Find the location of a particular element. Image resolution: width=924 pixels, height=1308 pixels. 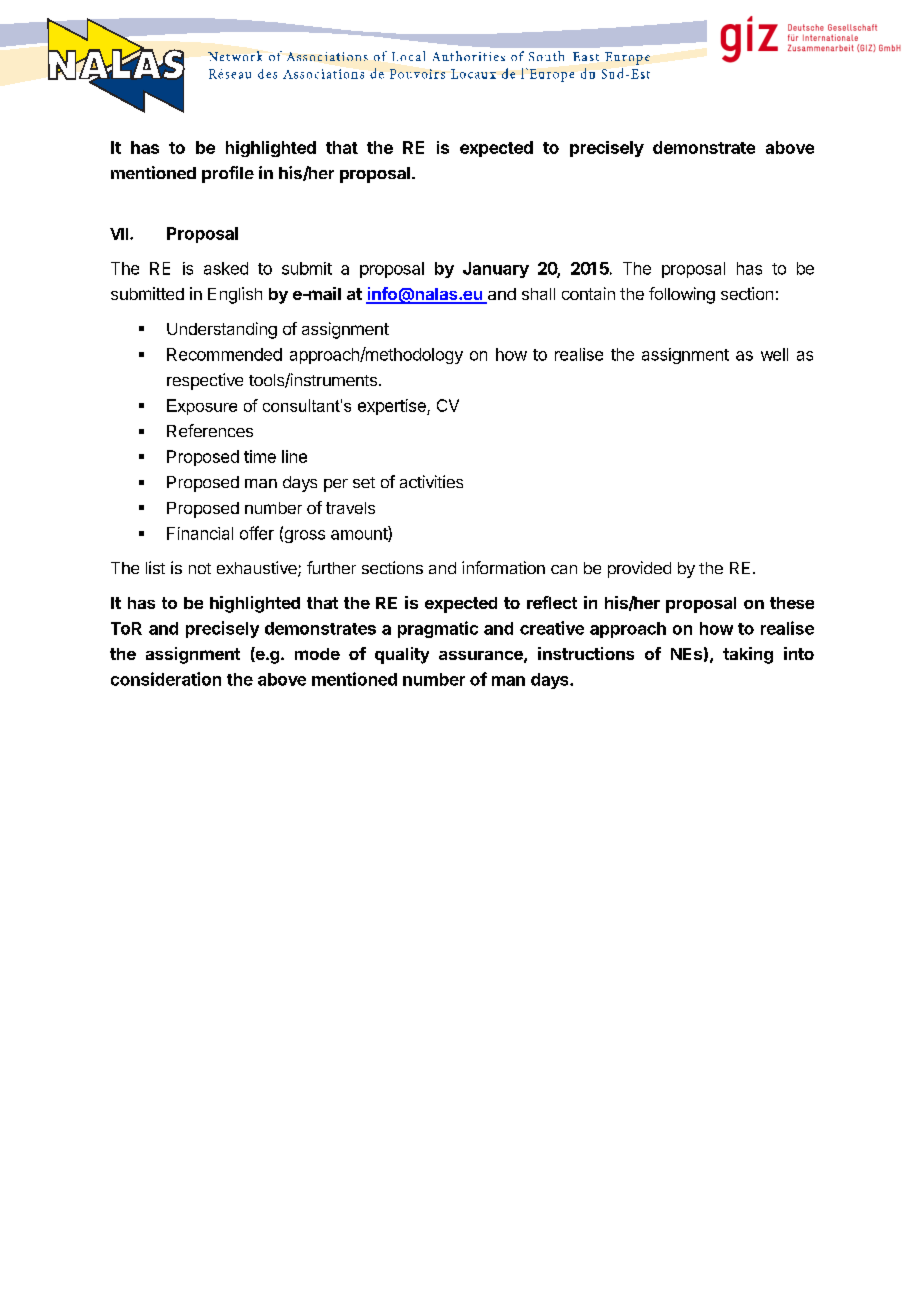

following is located at coordinates (682, 295).
